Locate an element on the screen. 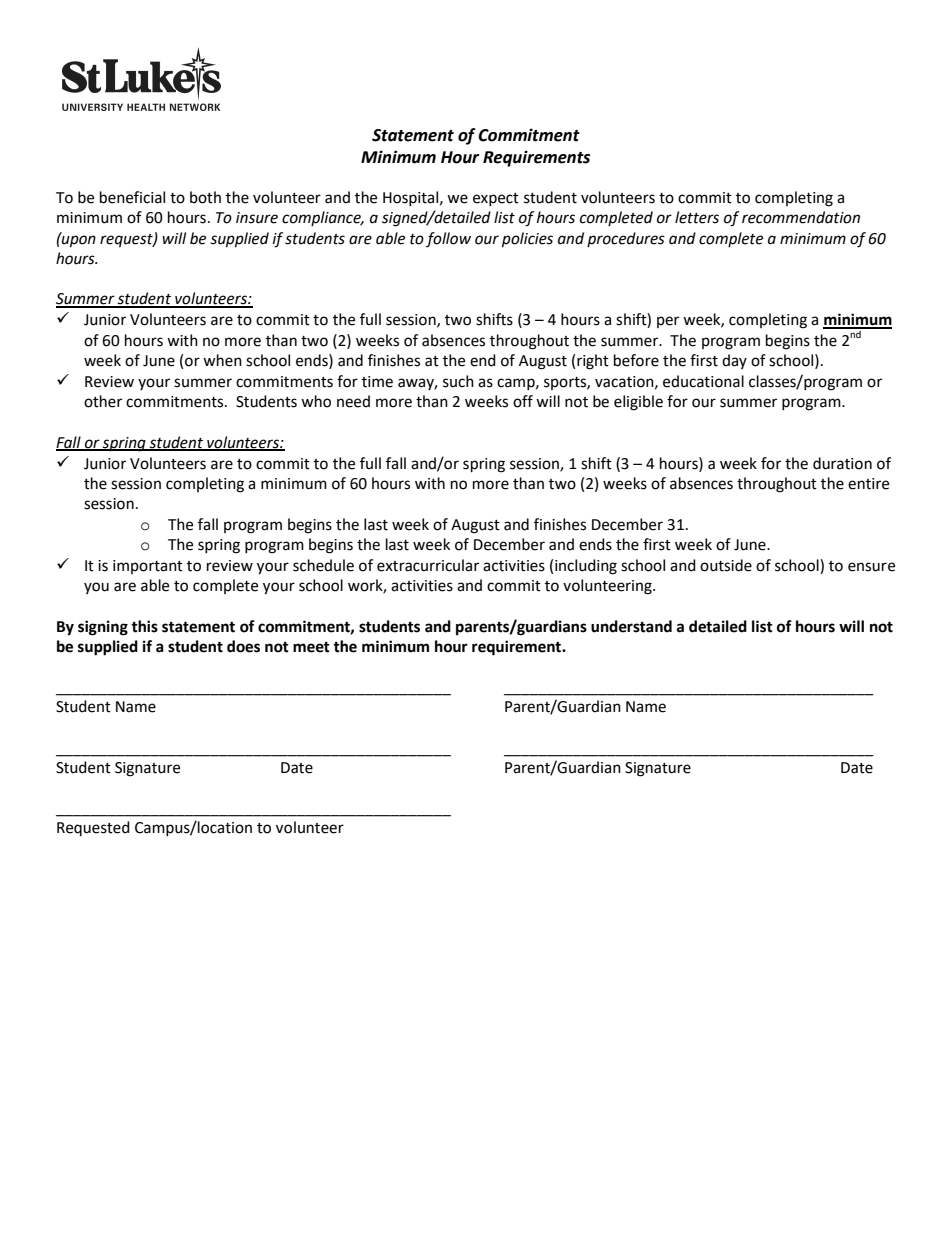 This screenshot has height=1233, width=952. both is located at coordinates (205, 197).
